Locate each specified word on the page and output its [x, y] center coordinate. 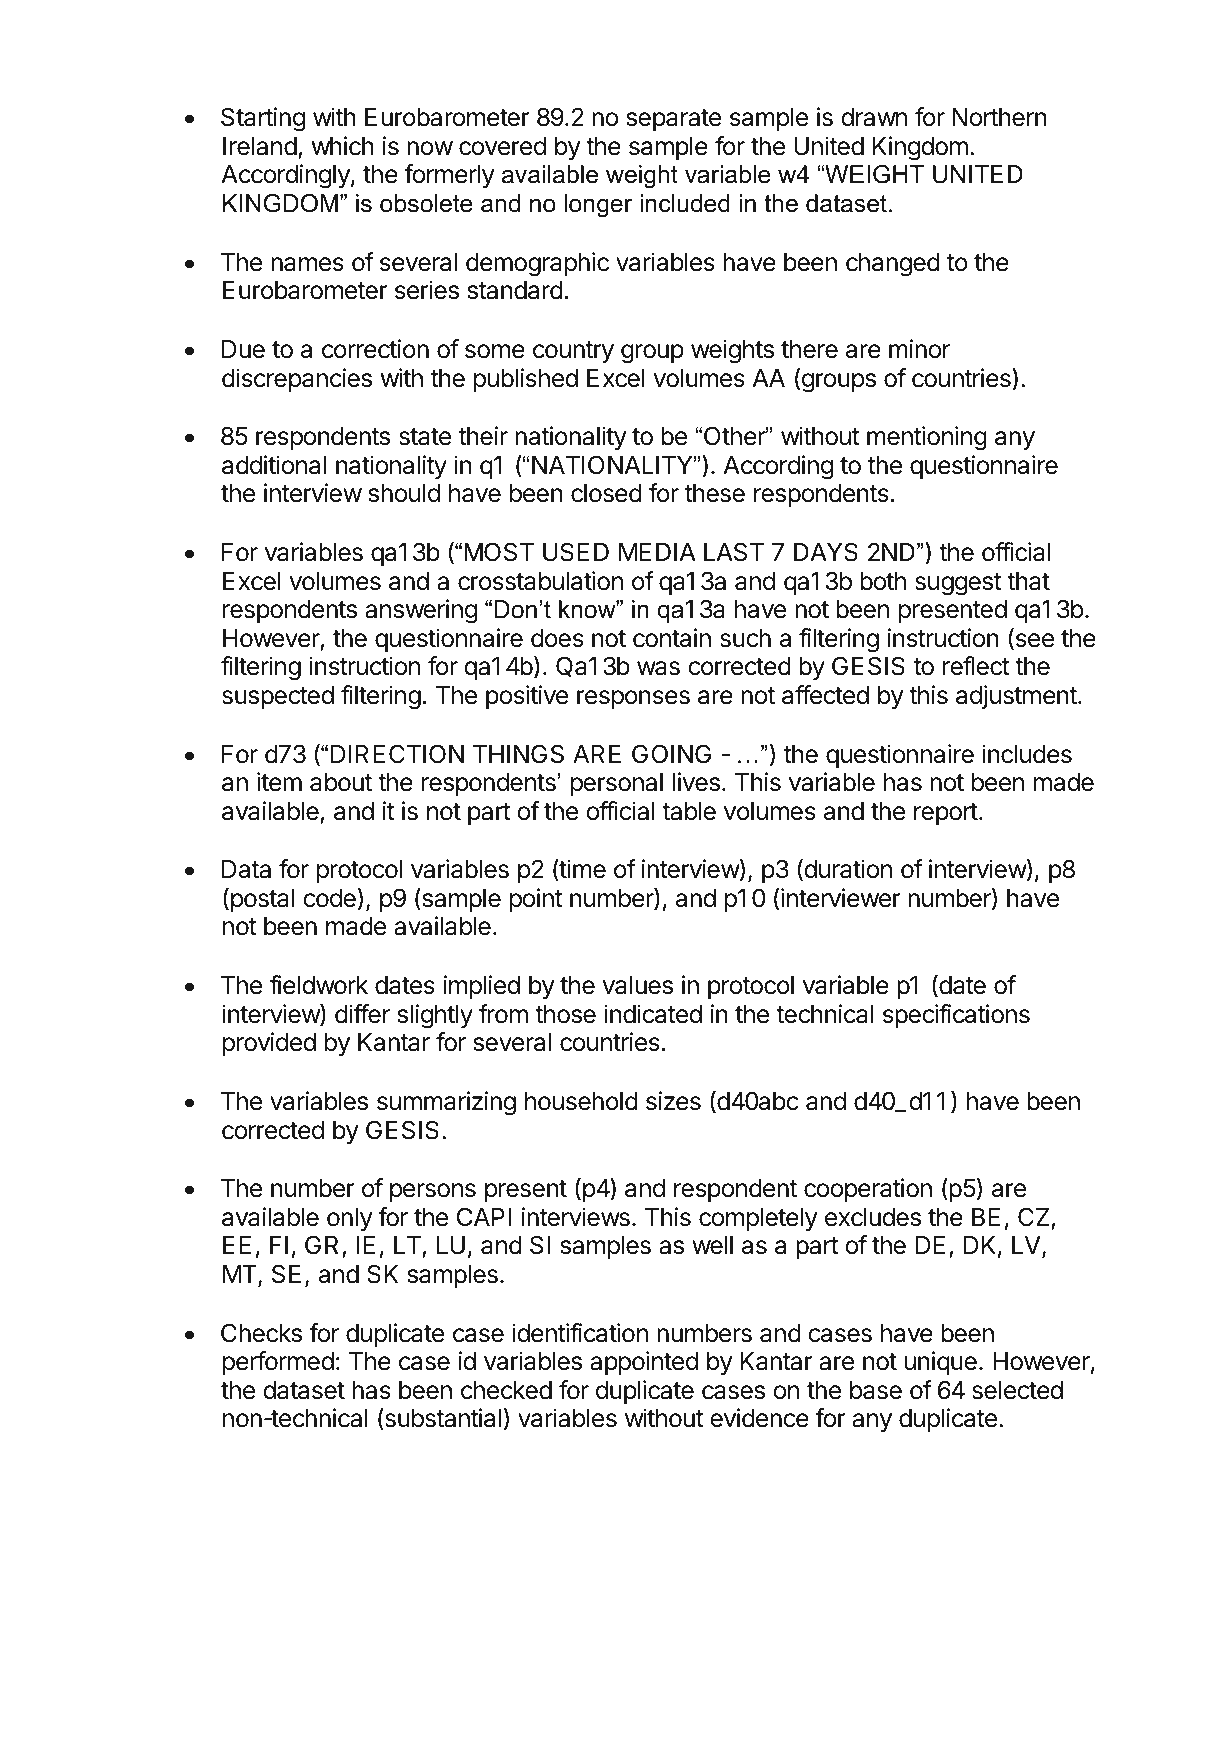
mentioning [927, 438]
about [341, 782]
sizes [673, 1101]
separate [674, 120]
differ [362, 1014]
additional [274, 465]
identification [580, 1333]
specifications [956, 1016]
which [343, 146]
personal [617, 784]
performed [278, 1363]
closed [606, 493]
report [946, 814]
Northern [999, 117]
